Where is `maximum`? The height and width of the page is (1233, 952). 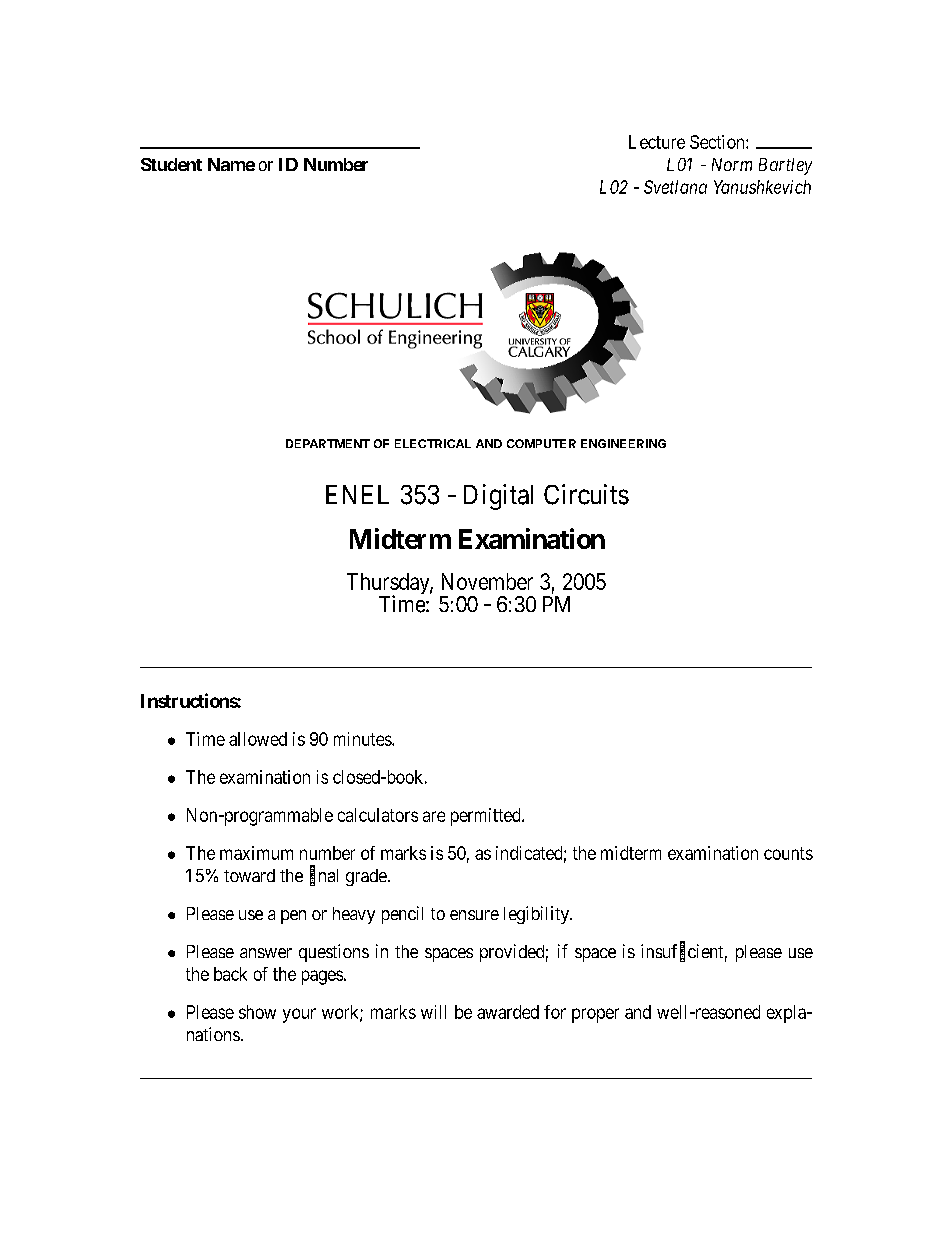 maximum is located at coordinates (256, 853).
